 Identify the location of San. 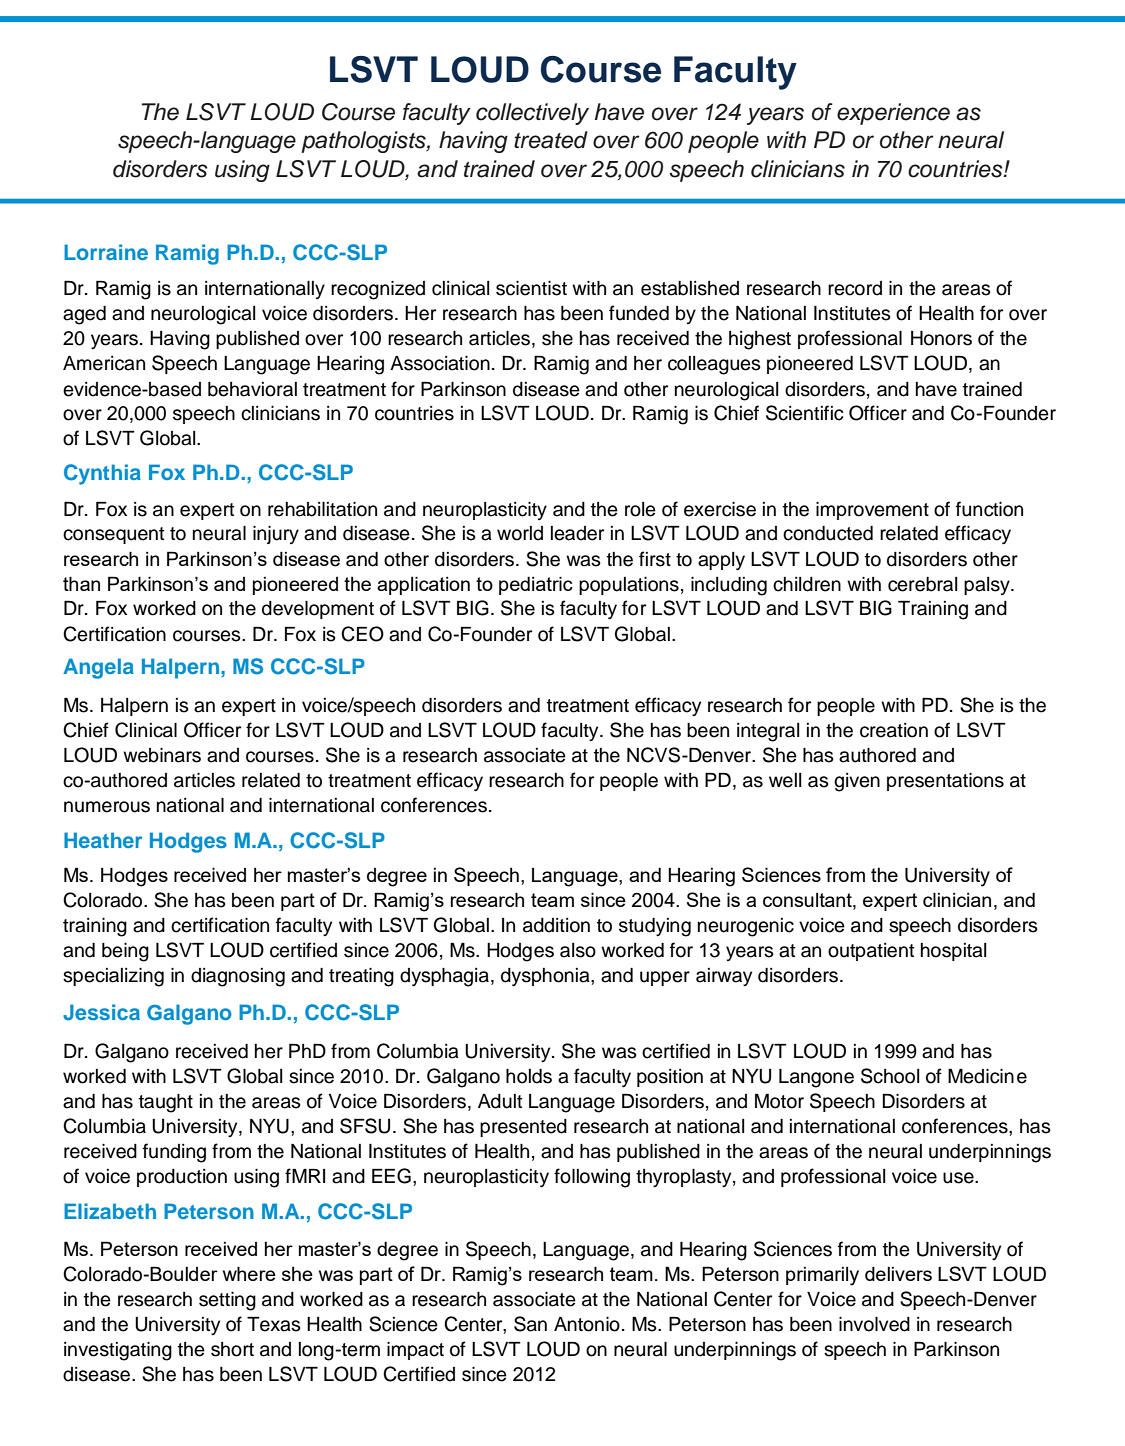
(530, 1324).
